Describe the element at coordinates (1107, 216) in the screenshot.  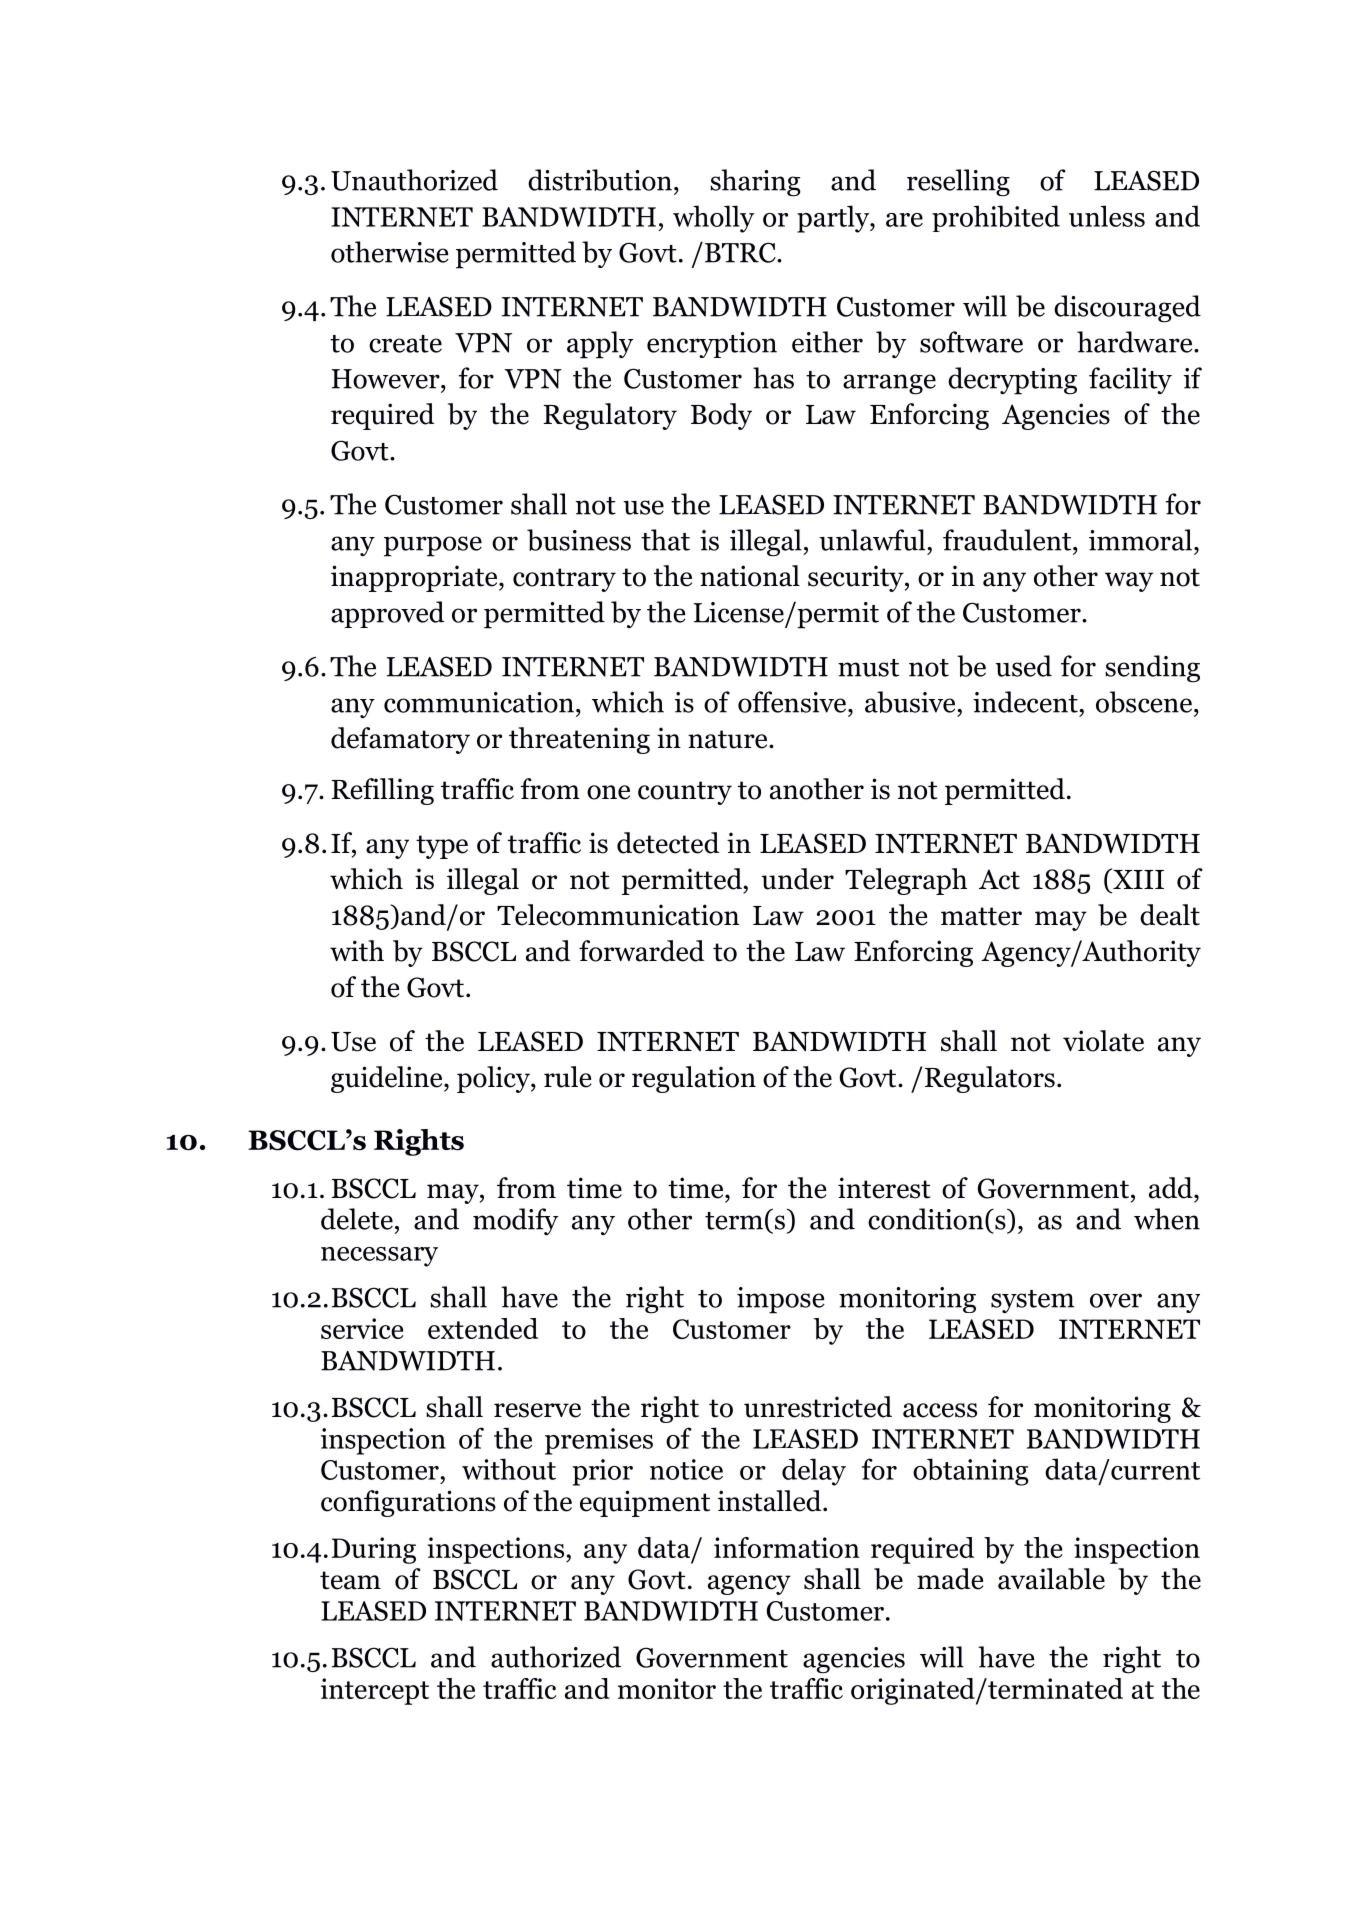
I see `unless` at that location.
